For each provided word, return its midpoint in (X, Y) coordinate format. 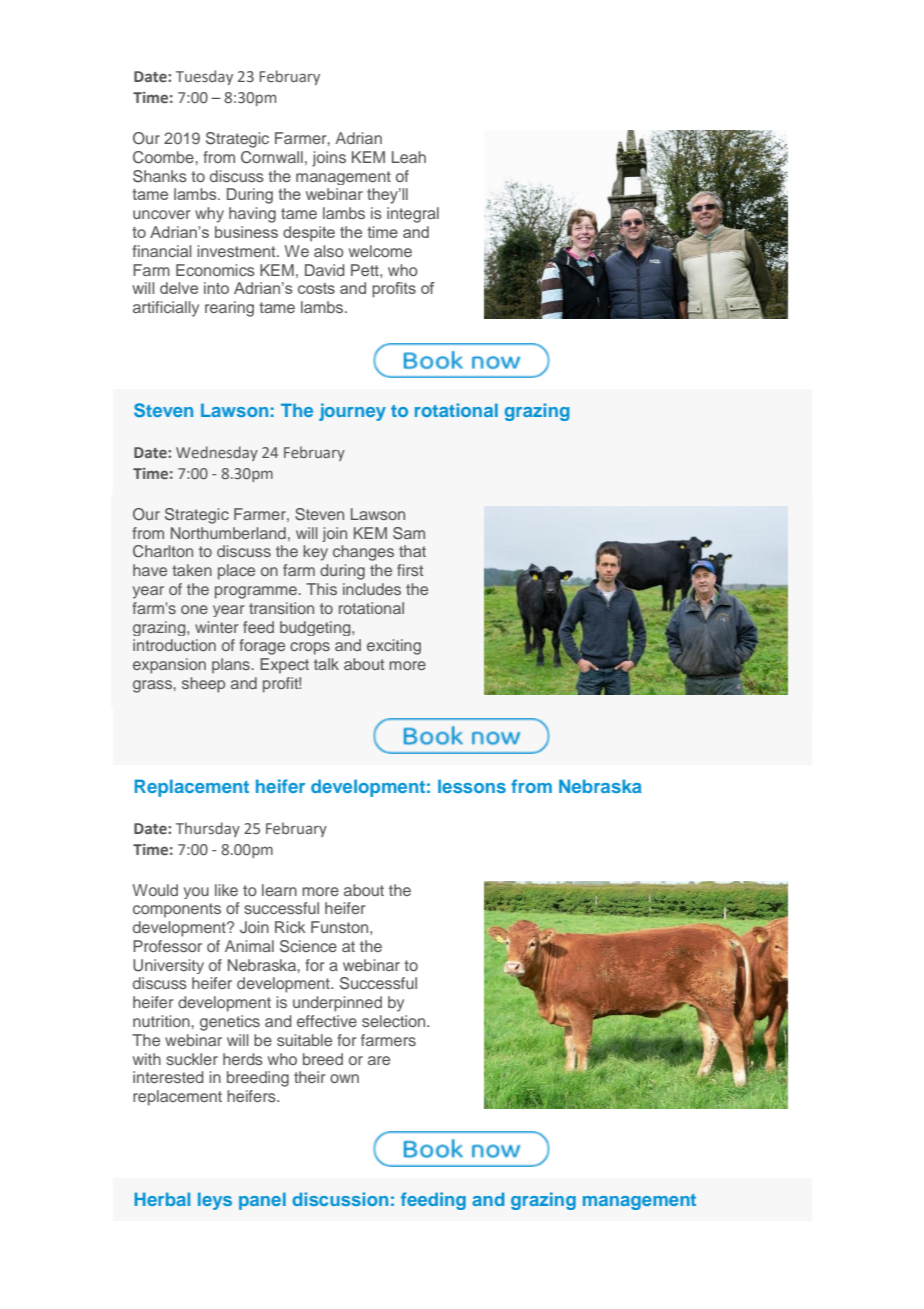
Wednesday (217, 453)
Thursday (208, 829)
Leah (409, 157)
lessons (472, 786)
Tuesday (204, 77)
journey (352, 412)
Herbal (162, 1199)
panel (262, 1201)
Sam (409, 533)
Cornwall (272, 157)
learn (279, 890)
